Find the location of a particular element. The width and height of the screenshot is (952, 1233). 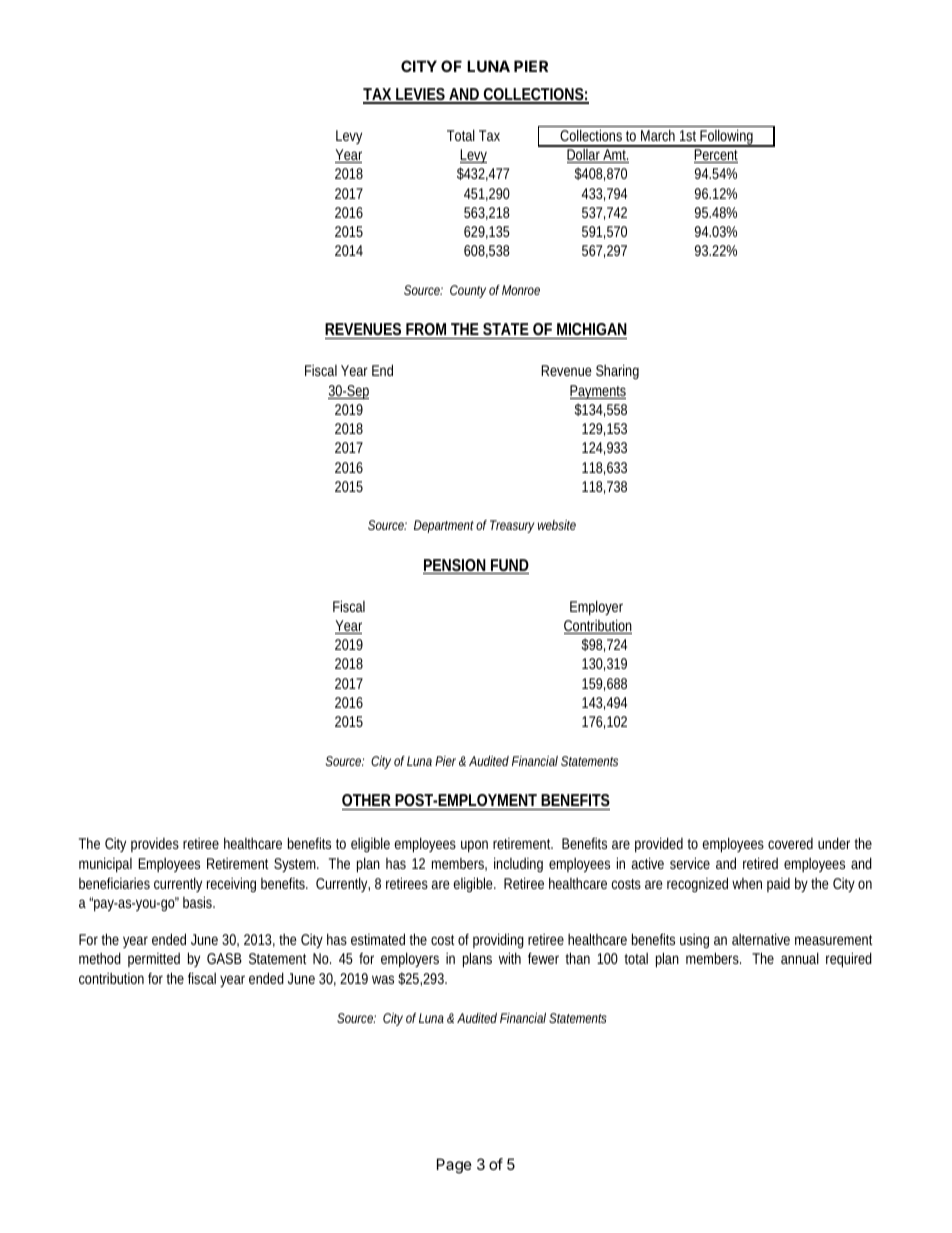

upon is located at coordinates (474, 846).
